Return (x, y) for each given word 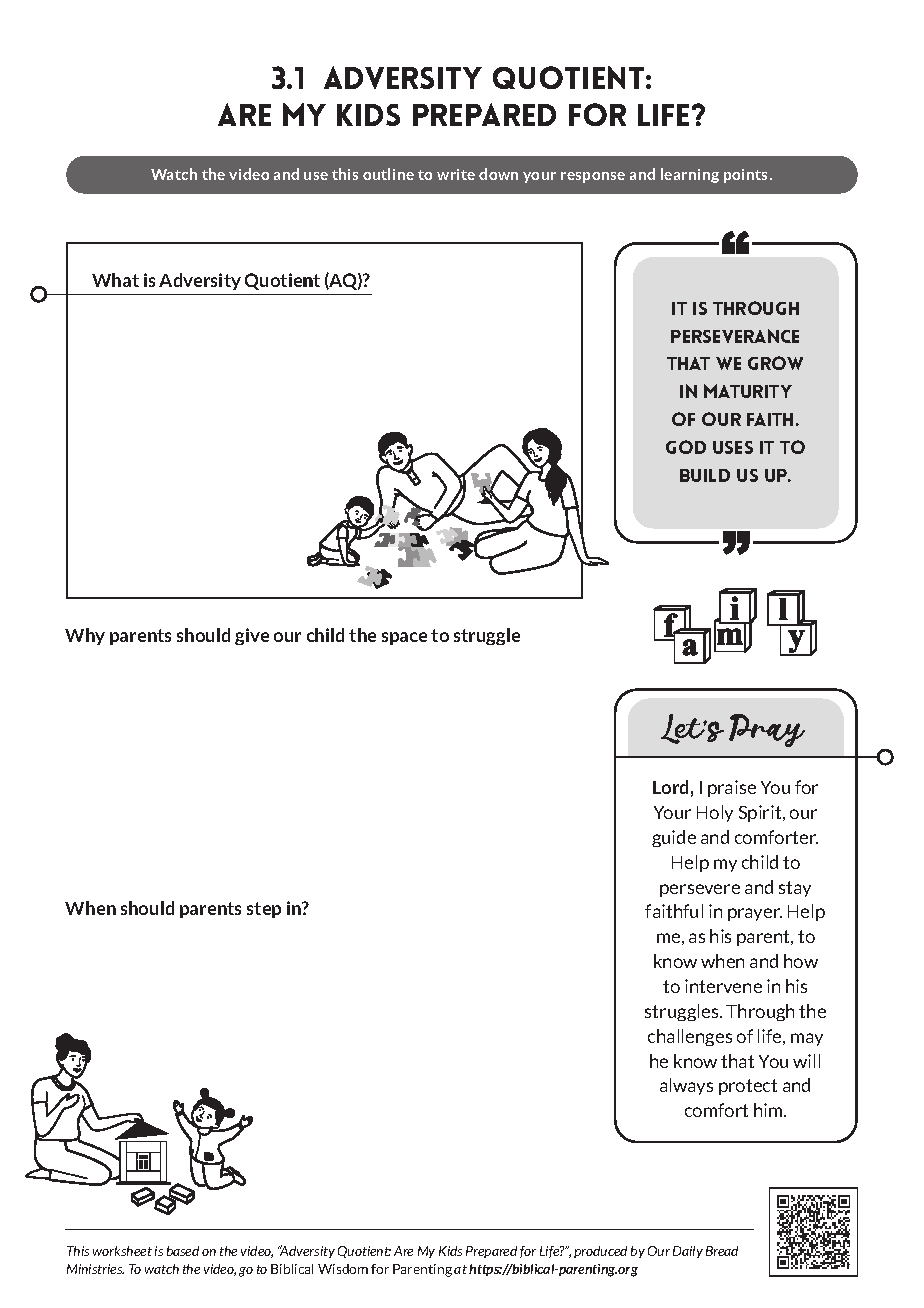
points (747, 176)
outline (388, 174)
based (183, 1251)
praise (732, 788)
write (456, 174)
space (404, 638)
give (252, 636)
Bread (722, 1251)
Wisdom (343, 1269)
